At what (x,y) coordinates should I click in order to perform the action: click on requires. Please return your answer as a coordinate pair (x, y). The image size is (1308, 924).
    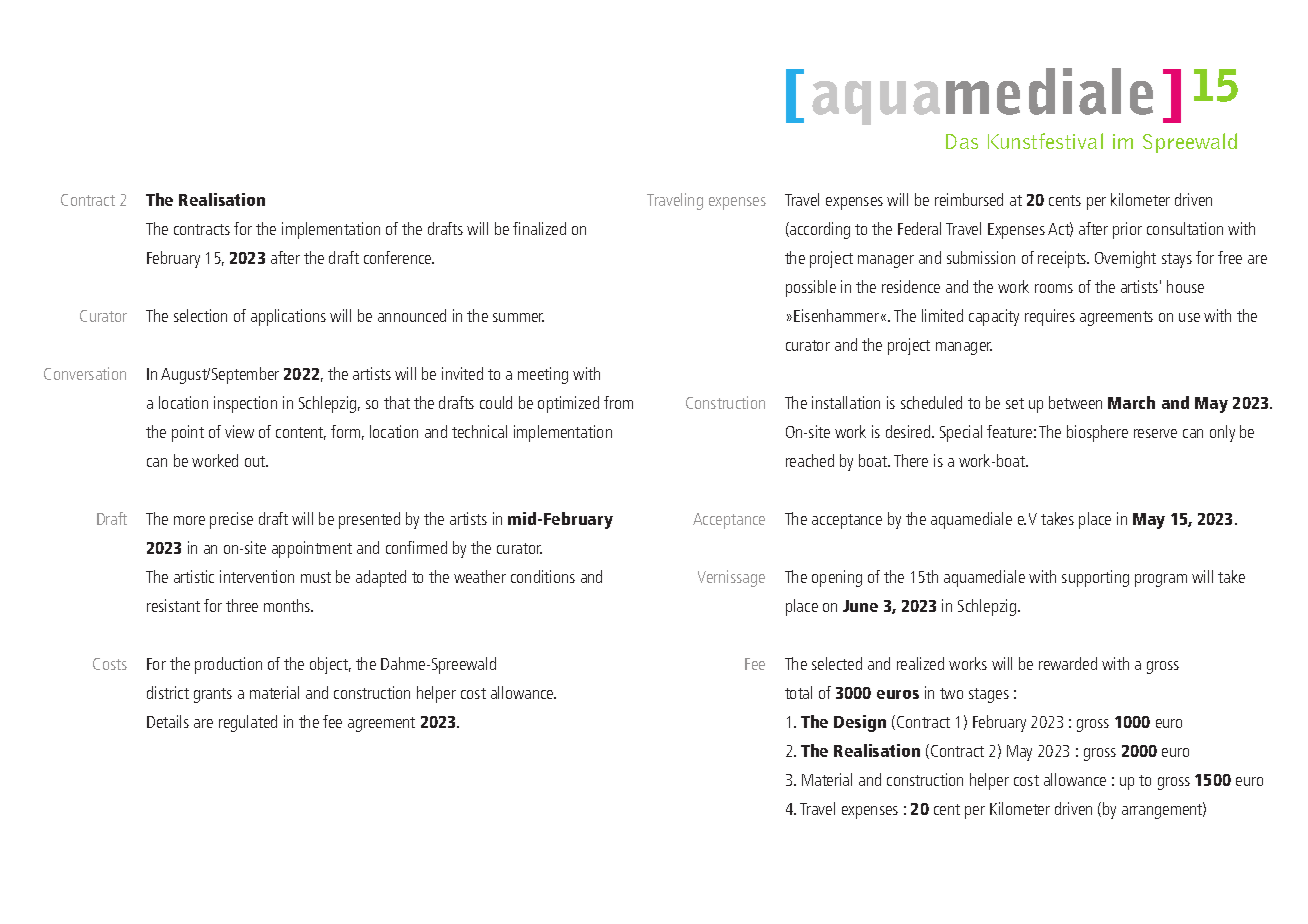
    Looking at the image, I should click on (1050, 317).
